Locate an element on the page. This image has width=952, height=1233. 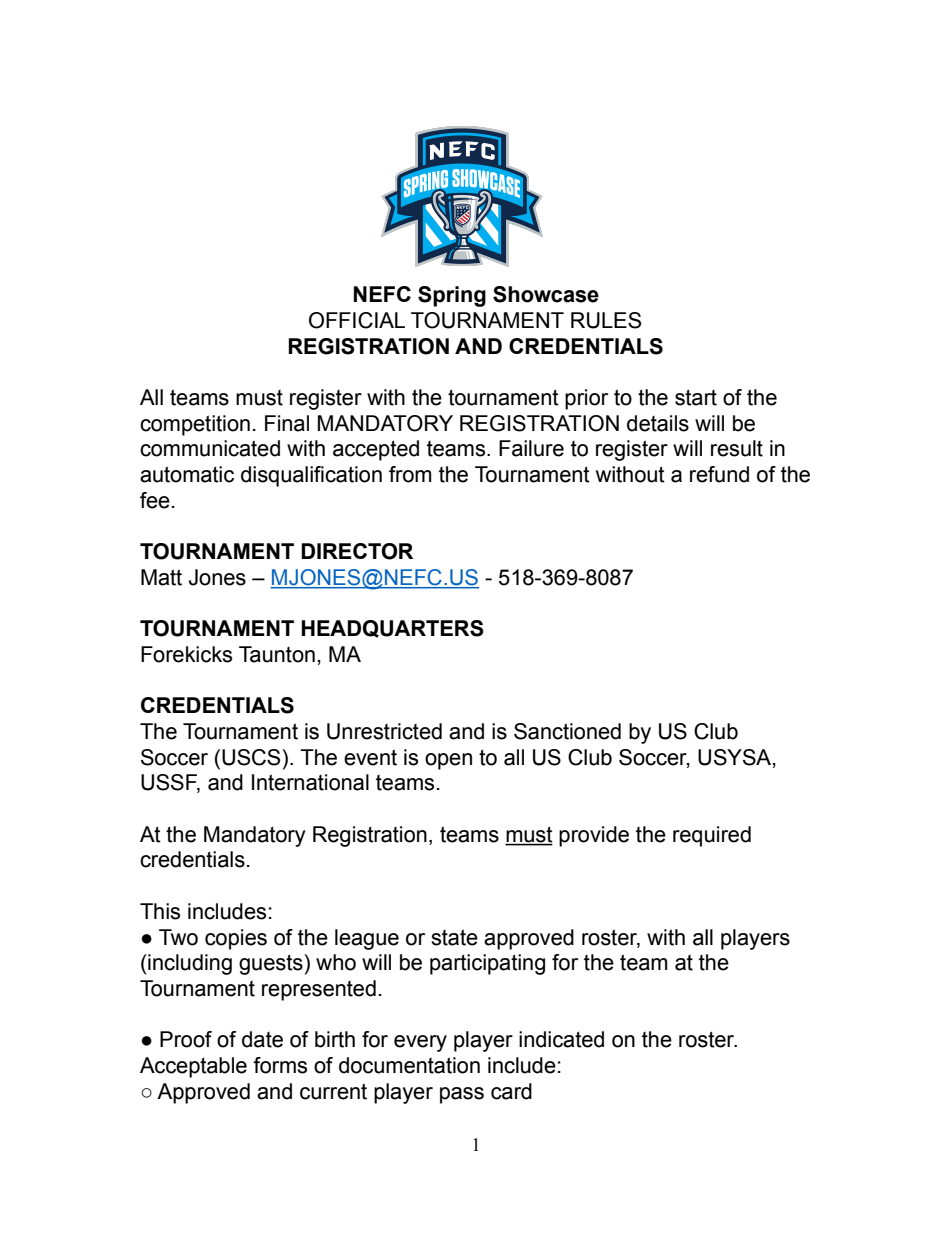
RULES is located at coordinates (606, 320).
